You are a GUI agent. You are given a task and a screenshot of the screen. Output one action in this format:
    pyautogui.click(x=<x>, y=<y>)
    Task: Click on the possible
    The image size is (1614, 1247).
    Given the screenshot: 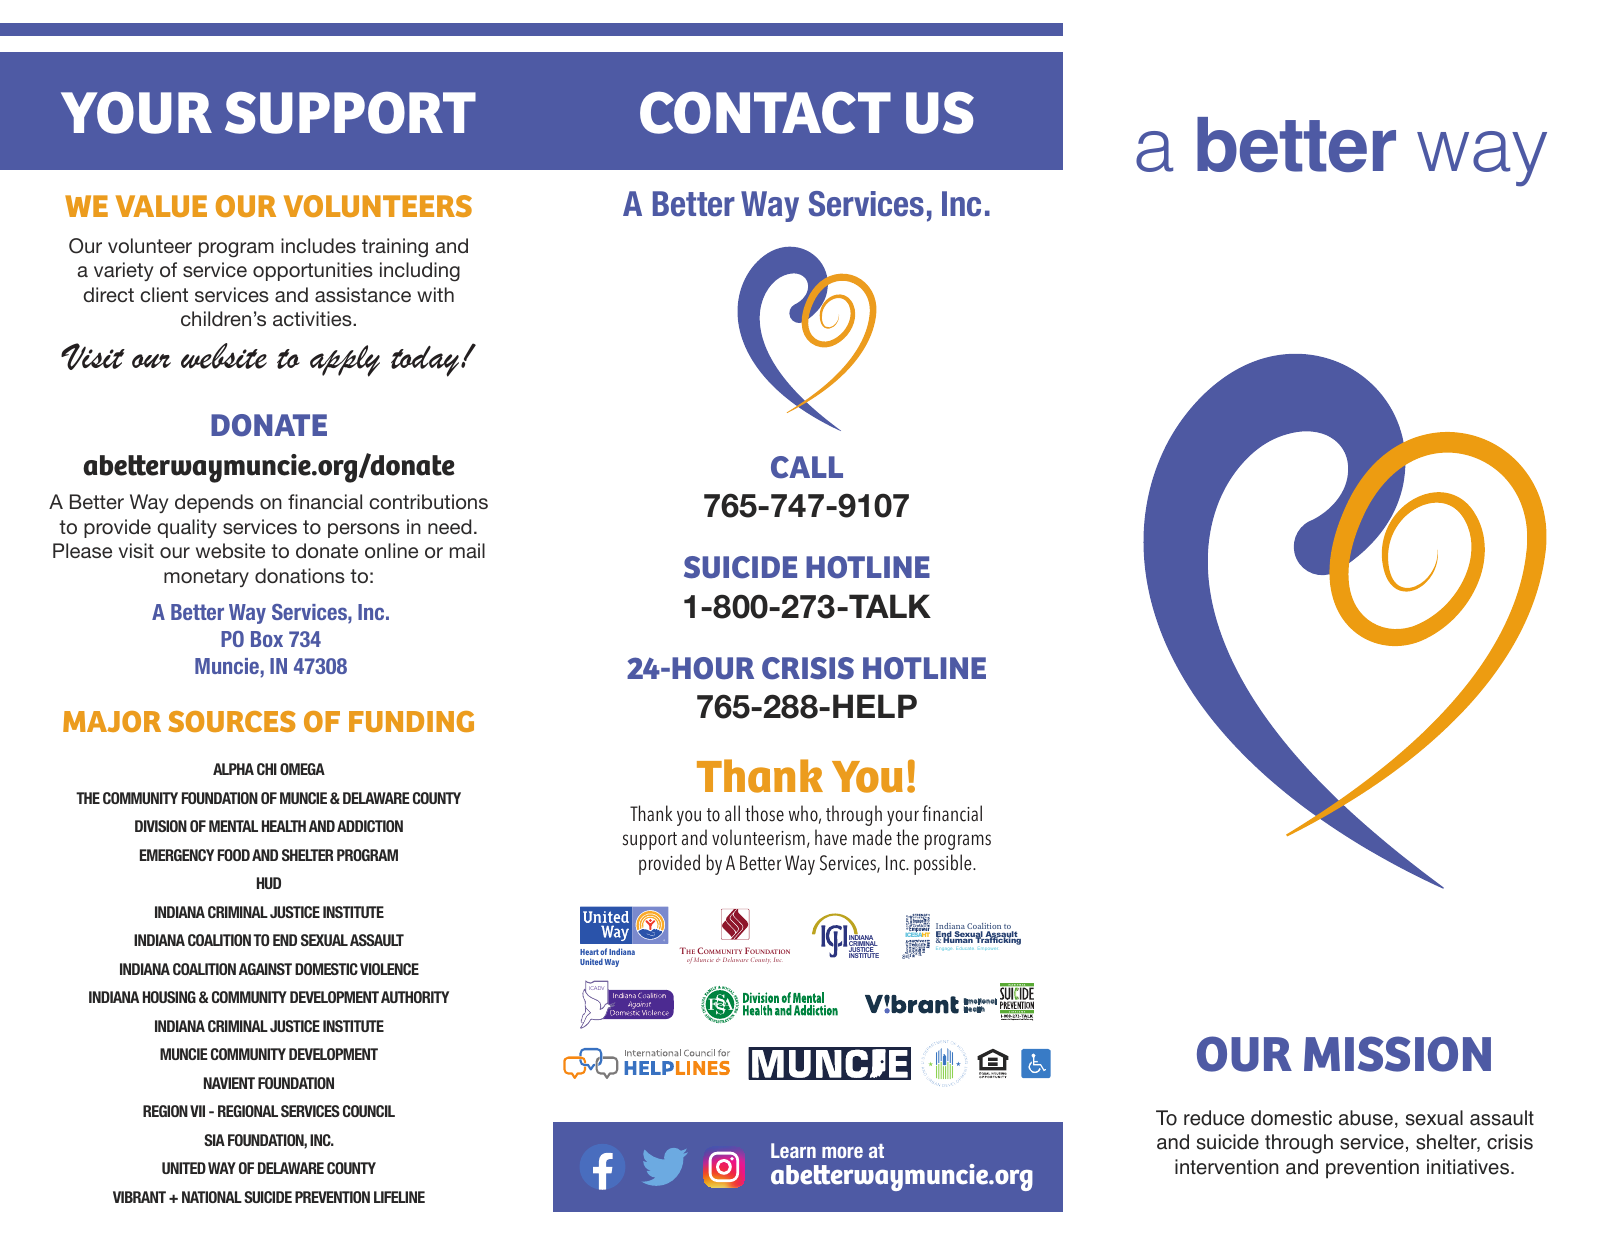 What is the action you would take?
    pyautogui.click(x=944, y=864)
